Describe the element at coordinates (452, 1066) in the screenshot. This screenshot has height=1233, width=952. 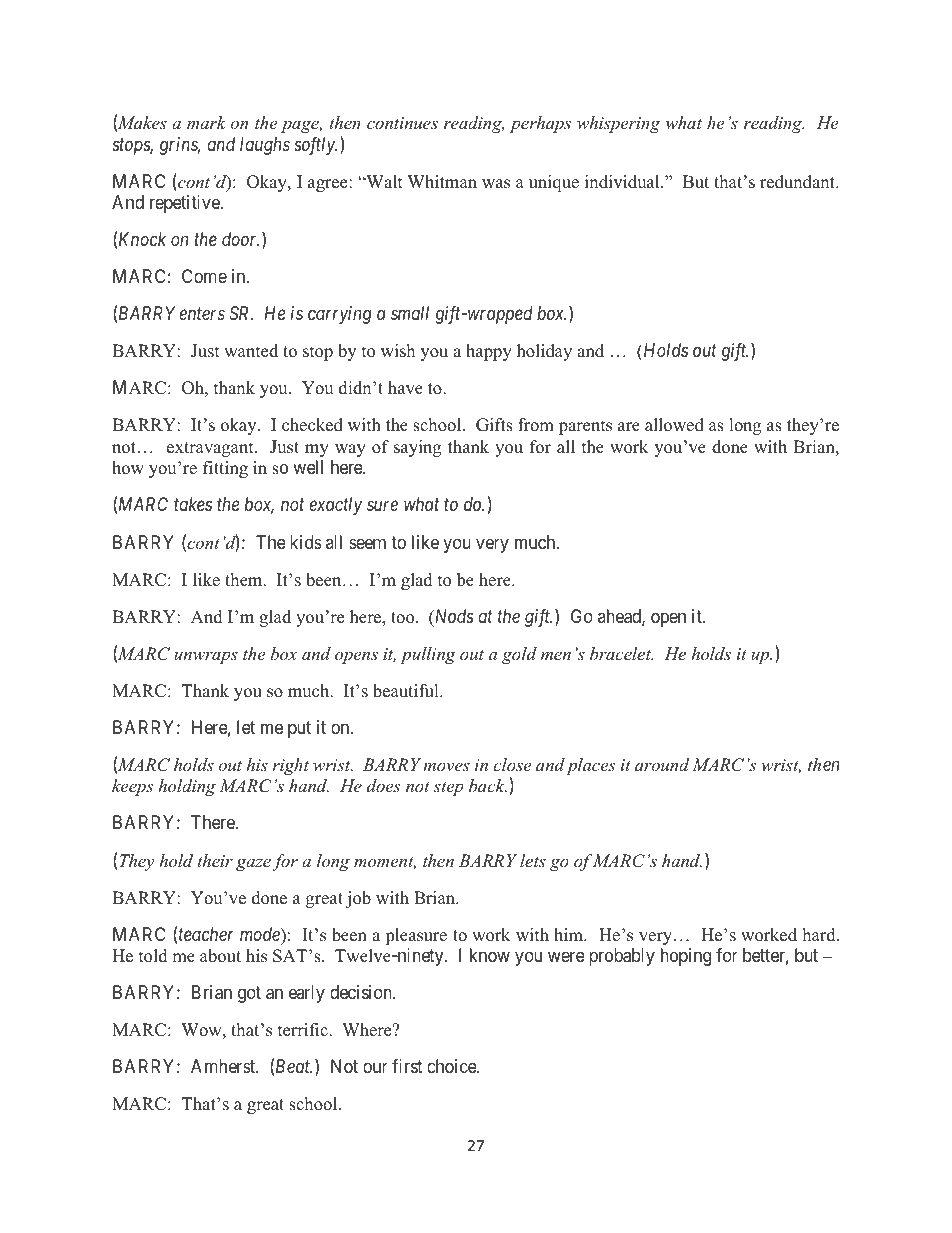
I see `choice` at that location.
